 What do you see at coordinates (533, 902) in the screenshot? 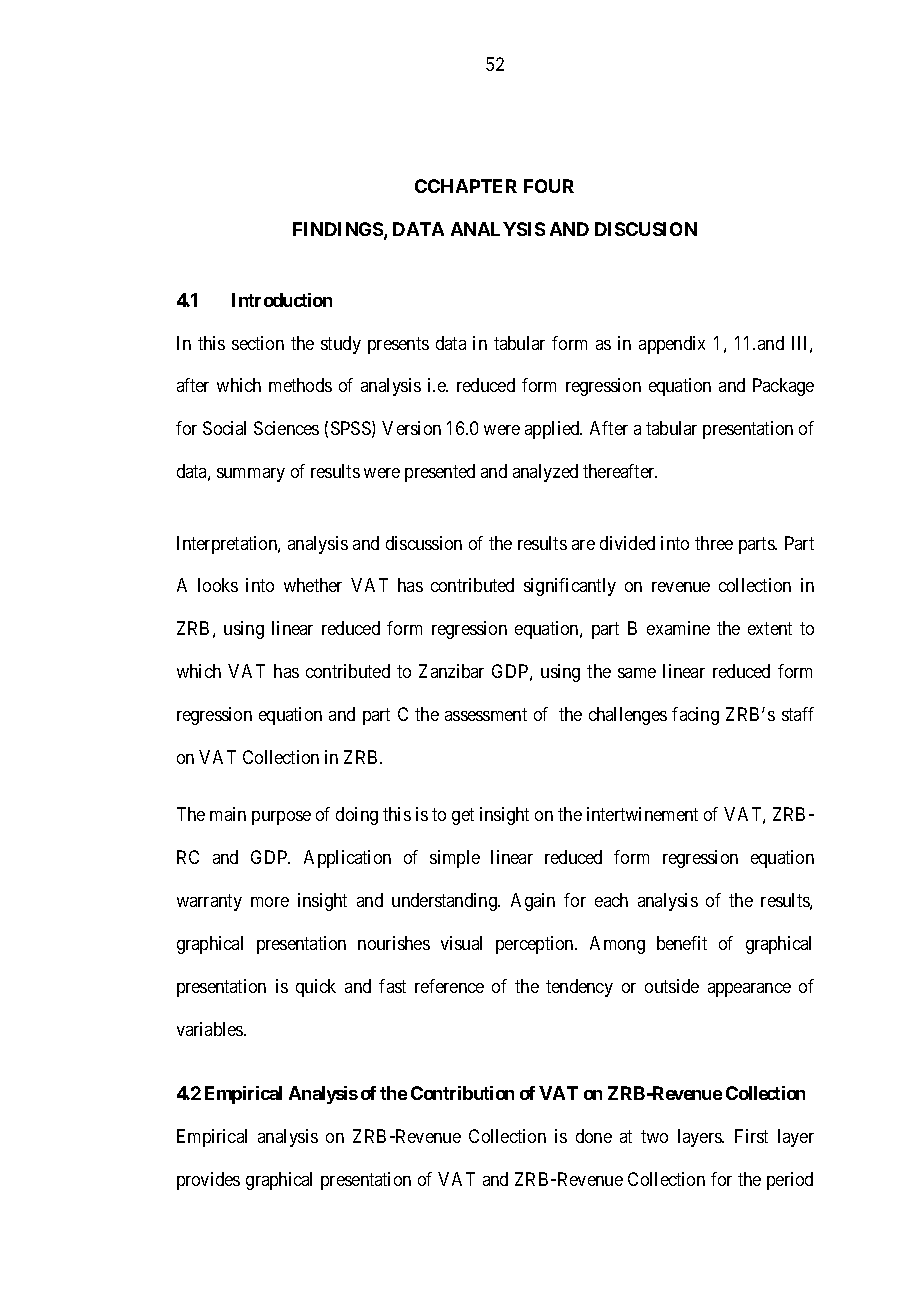
I see `Again` at bounding box center [533, 902].
